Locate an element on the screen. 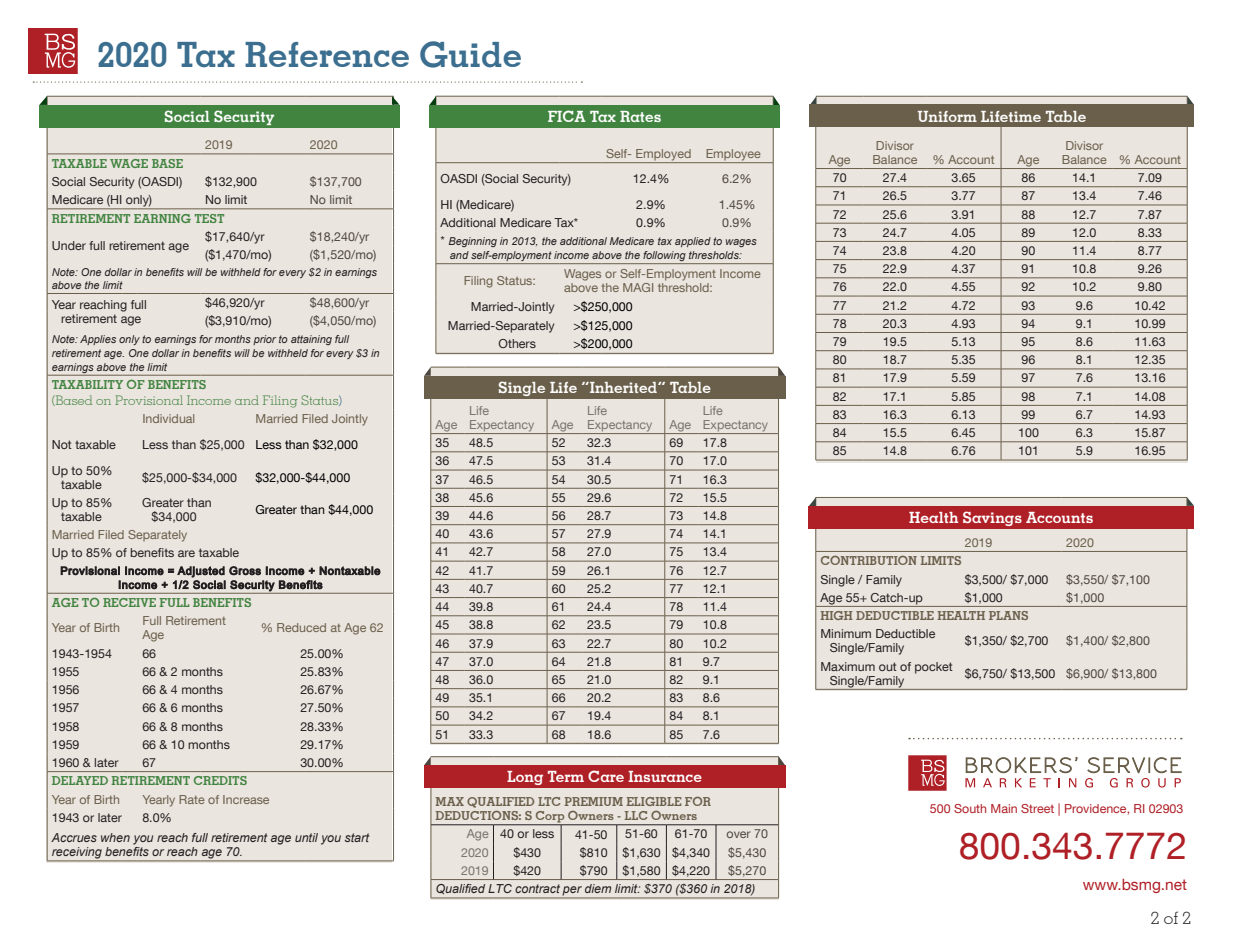 Image resolution: width=1233 pixels, height=952 pixels. Reference is located at coordinates (327, 54).
